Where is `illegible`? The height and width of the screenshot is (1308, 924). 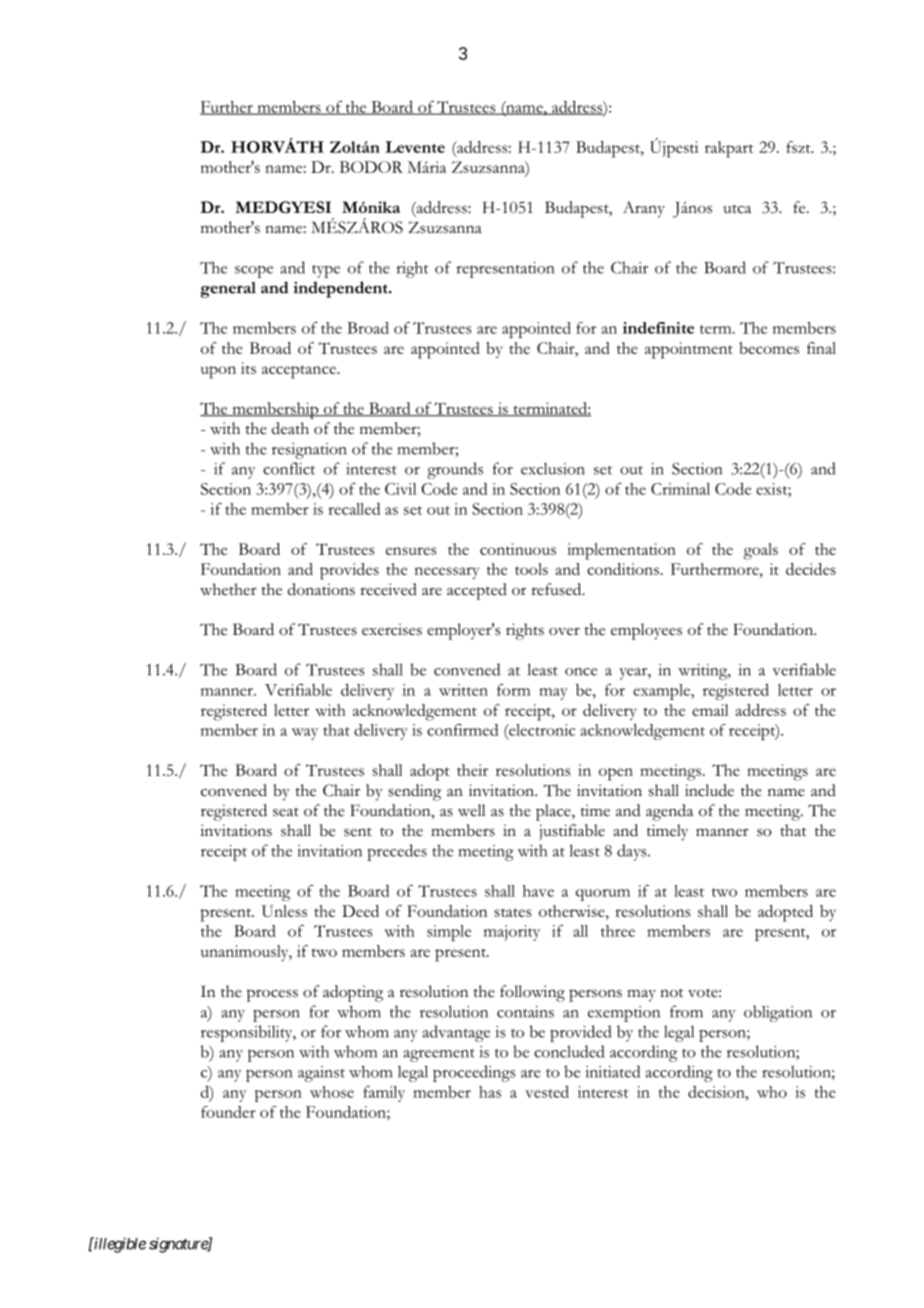 illegible is located at coordinates (119, 1245).
